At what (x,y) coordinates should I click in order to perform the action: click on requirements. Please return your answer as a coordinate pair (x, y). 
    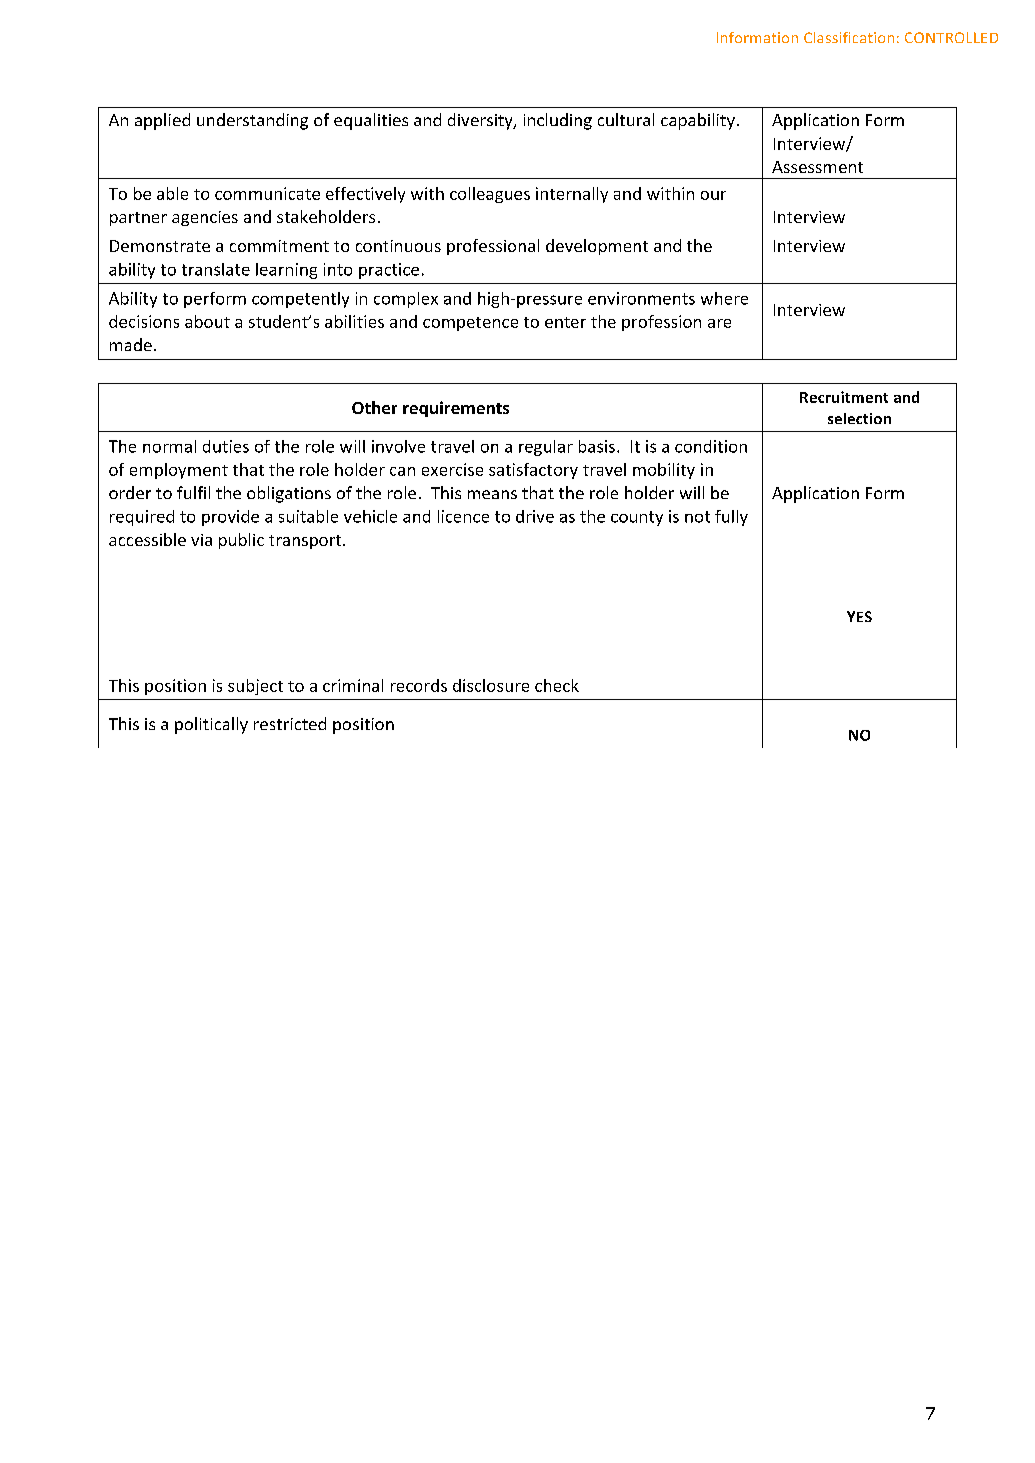
    Looking at the image, I should click on (456, 409).
